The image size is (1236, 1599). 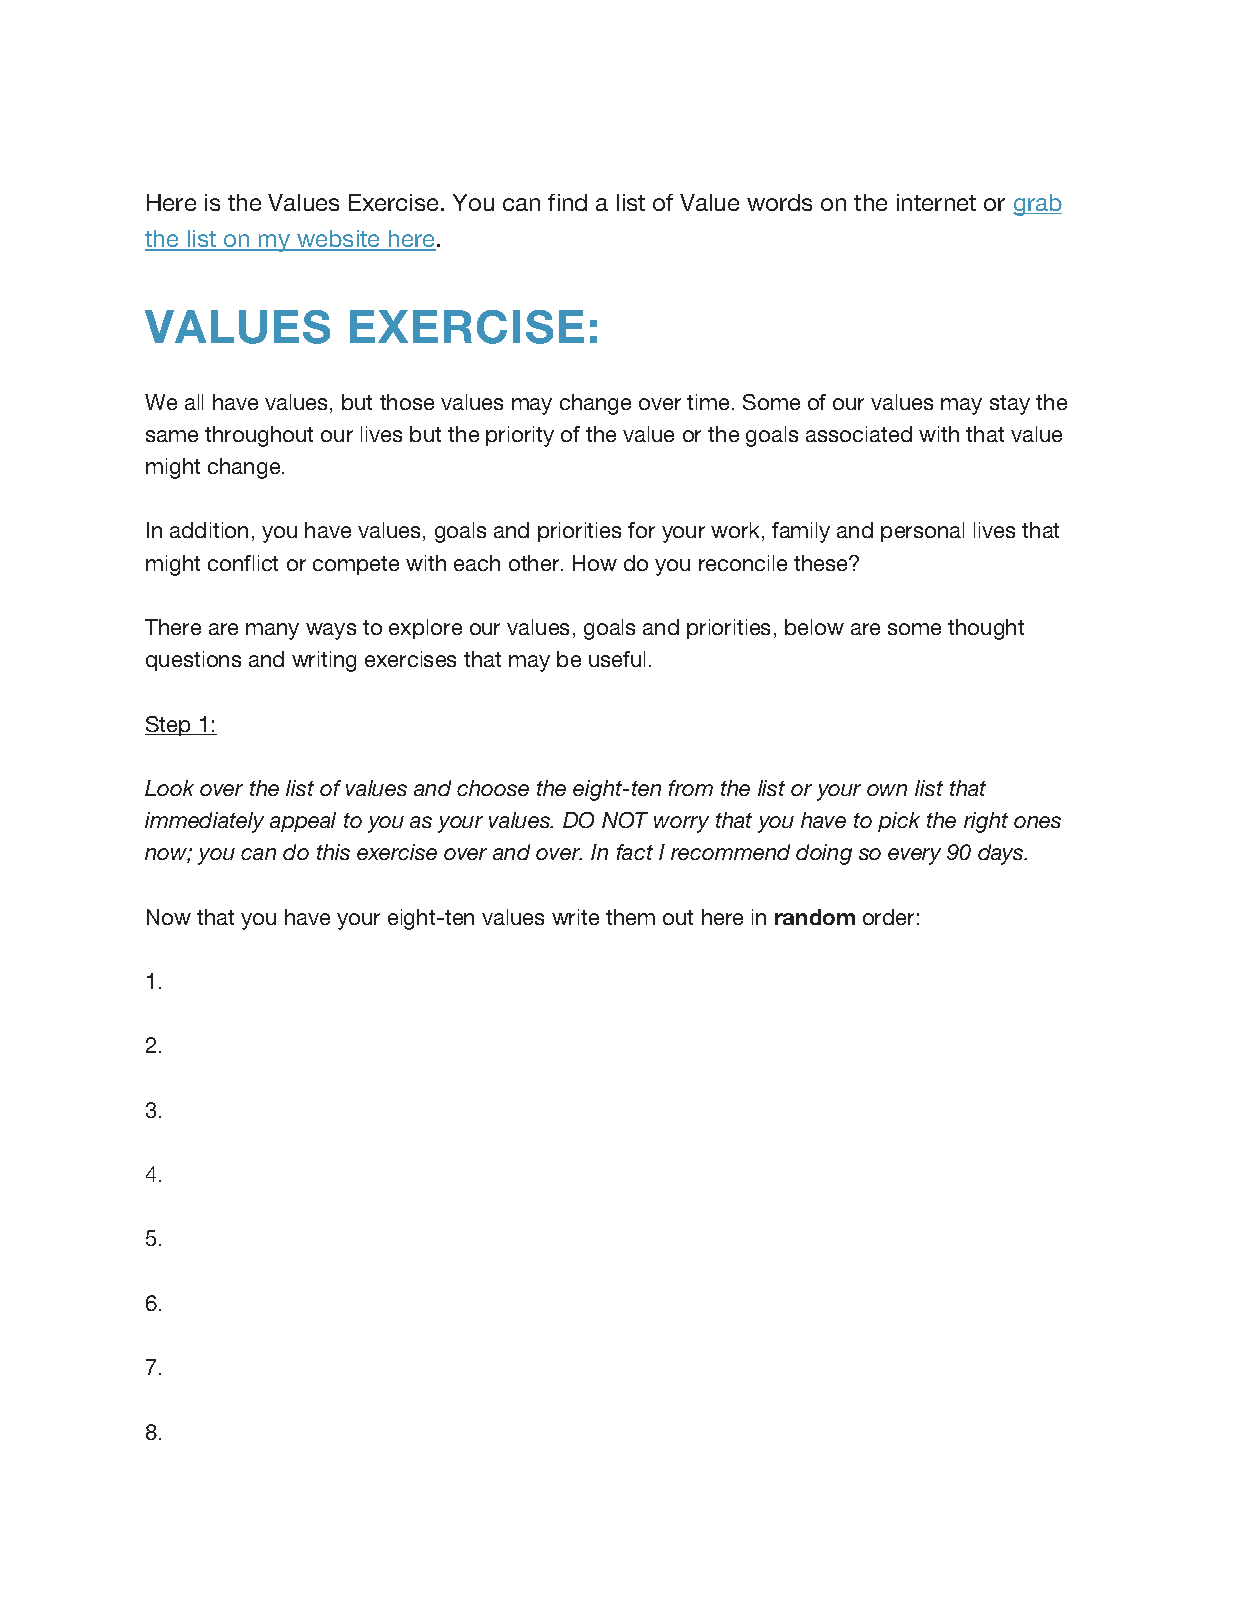 What do you see at coordinates (1010, 405) in the screenshot?
I see `stay` at bounding box center [1010, 405].
